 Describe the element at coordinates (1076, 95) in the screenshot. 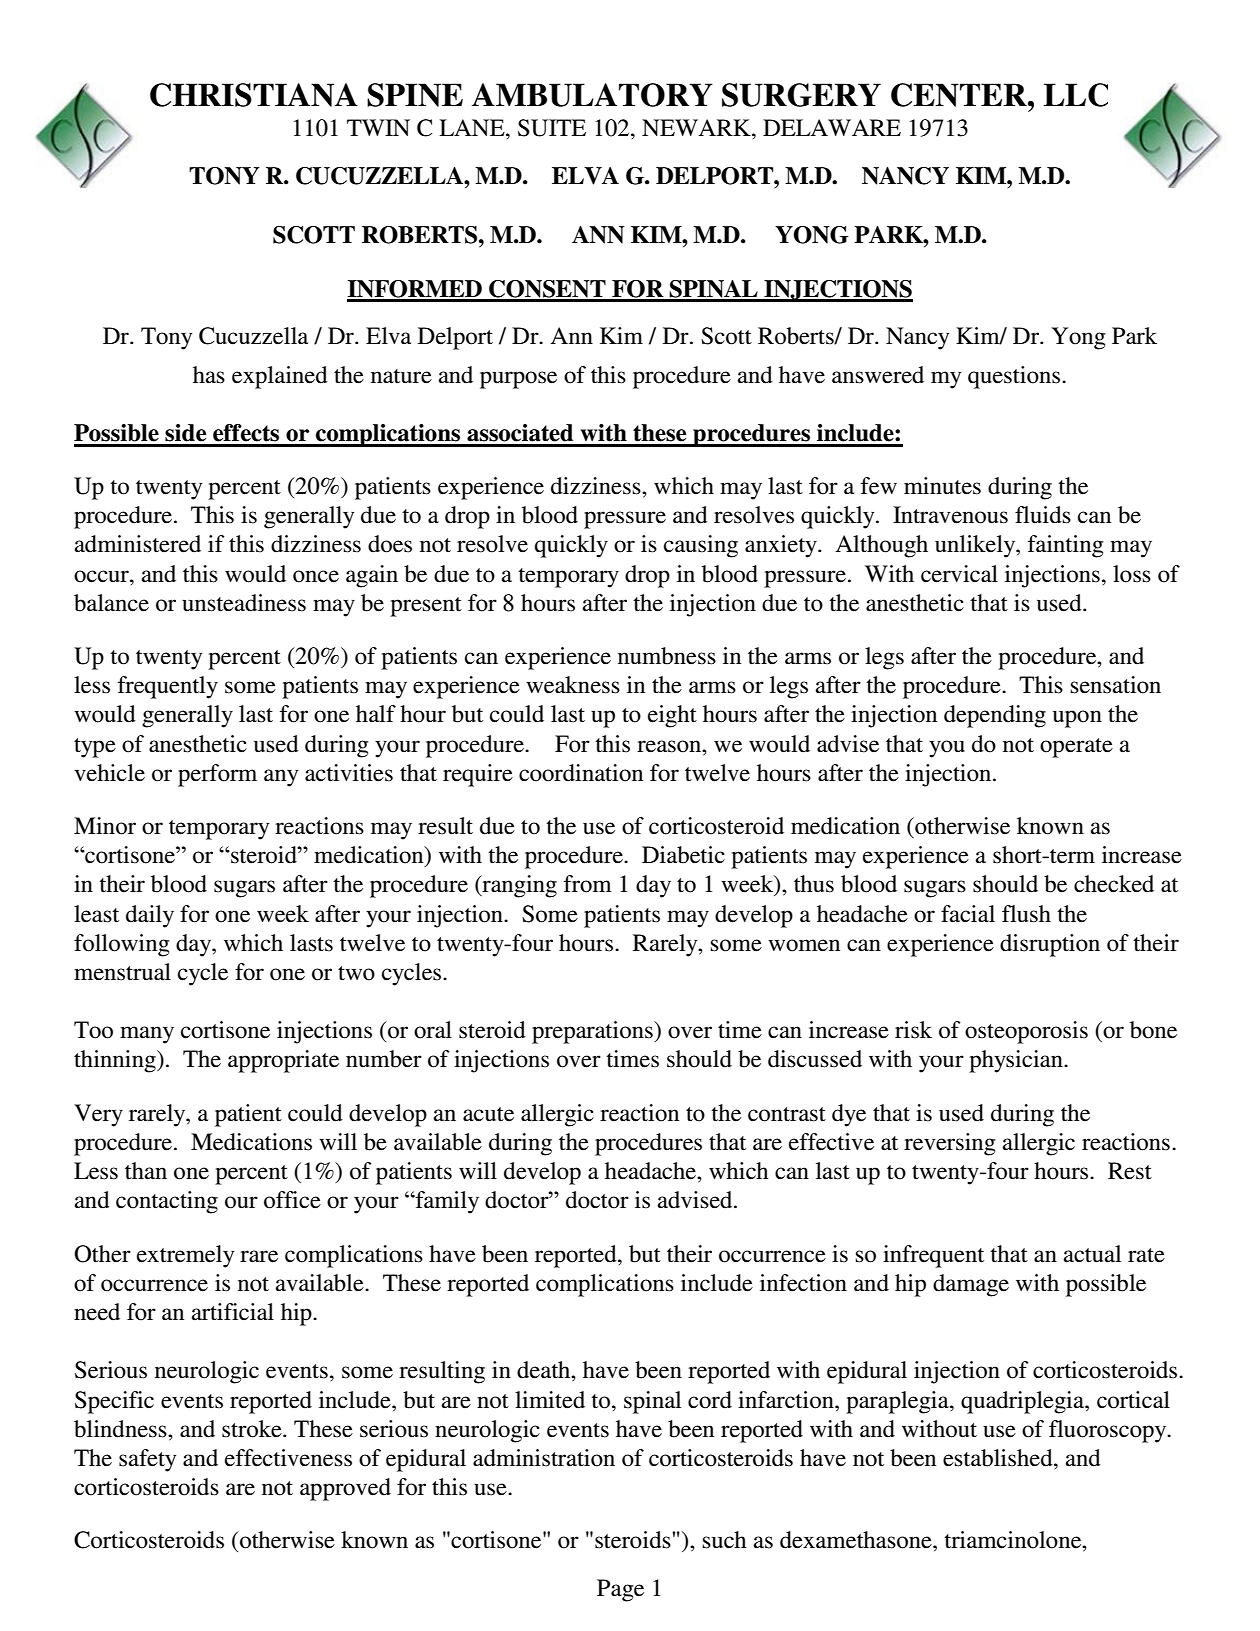

I see `LLC` at that location.
